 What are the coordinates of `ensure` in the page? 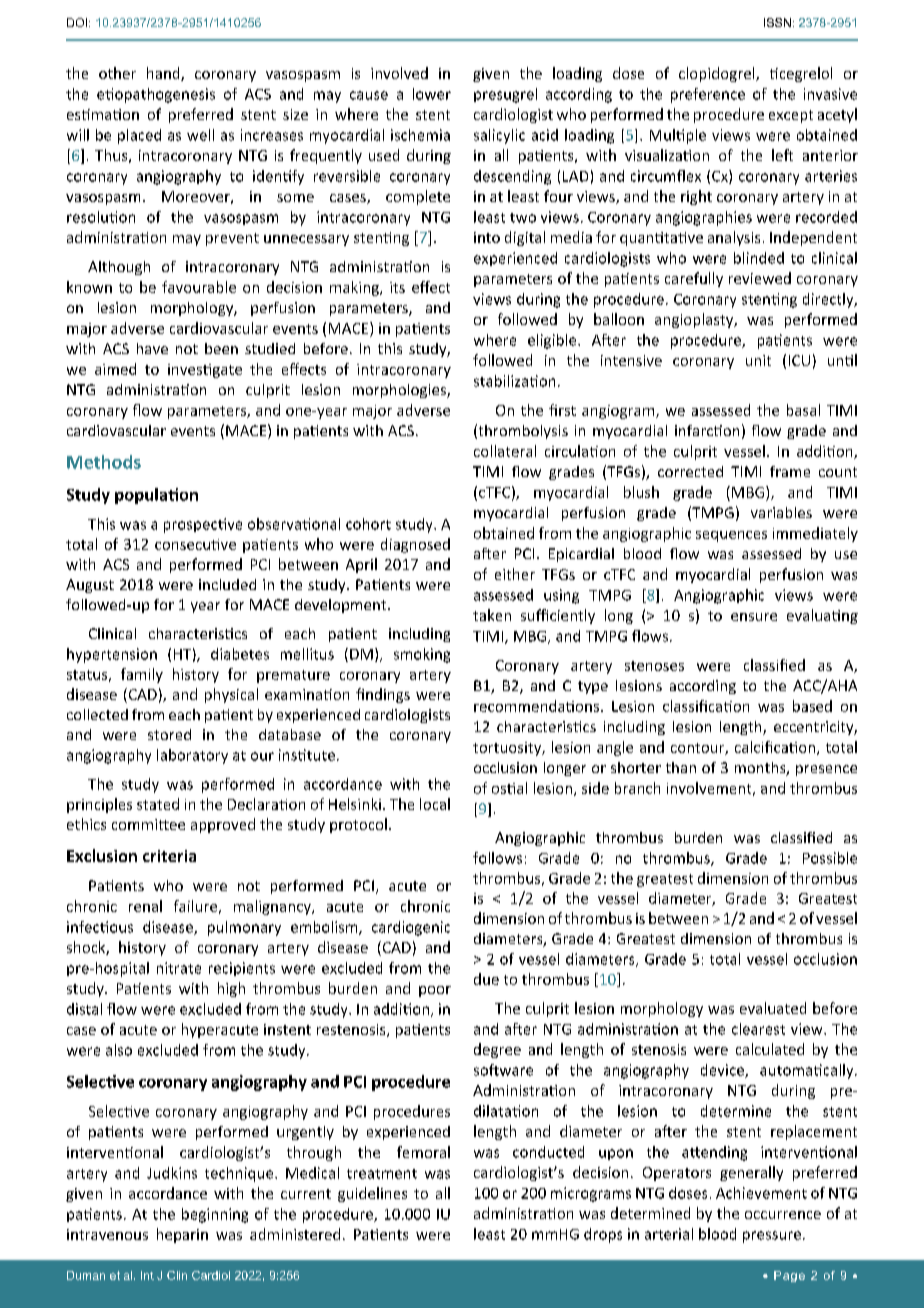 It's located at (754, 617).
